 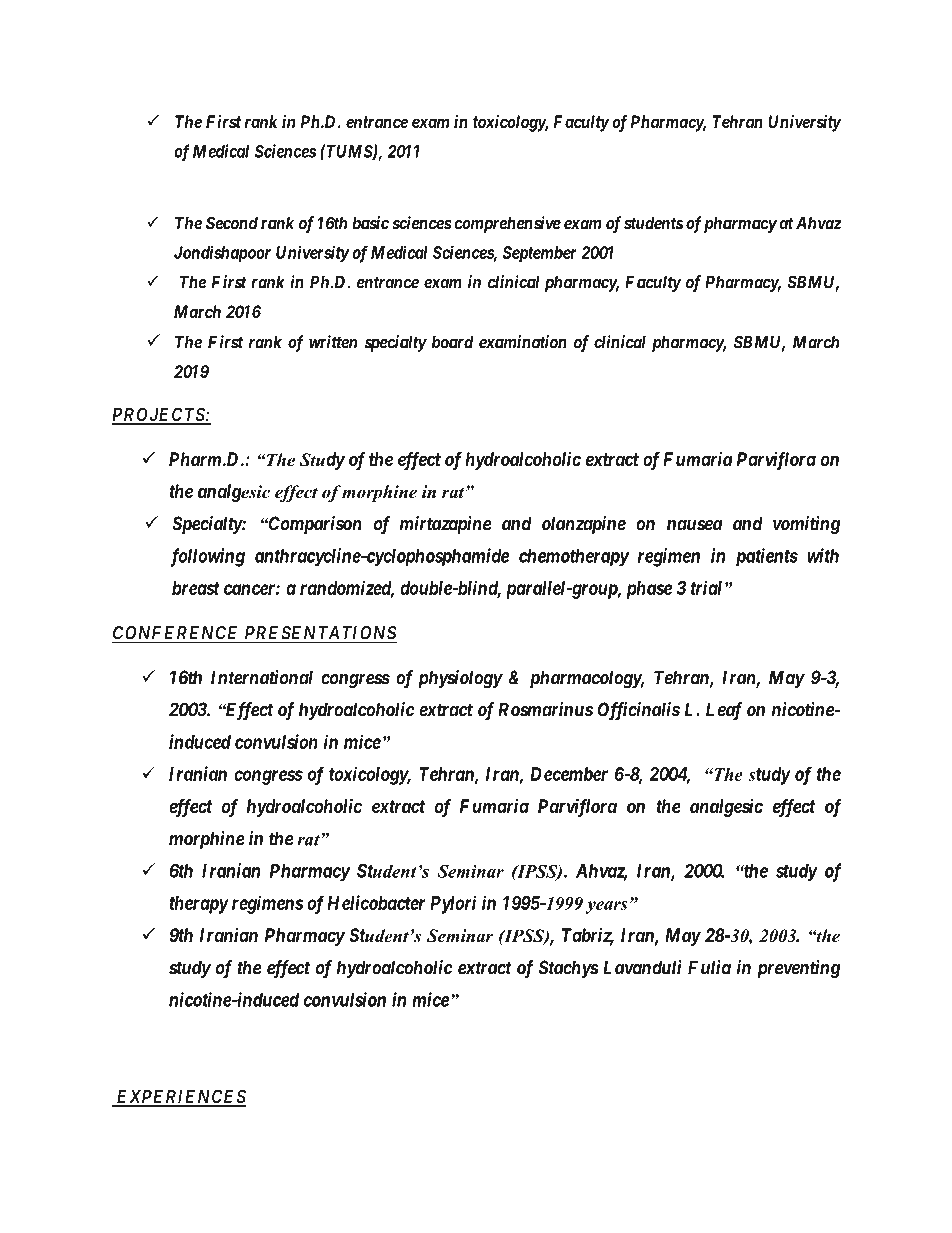 I want to click on Pylori, so click(x=453, y=904).
